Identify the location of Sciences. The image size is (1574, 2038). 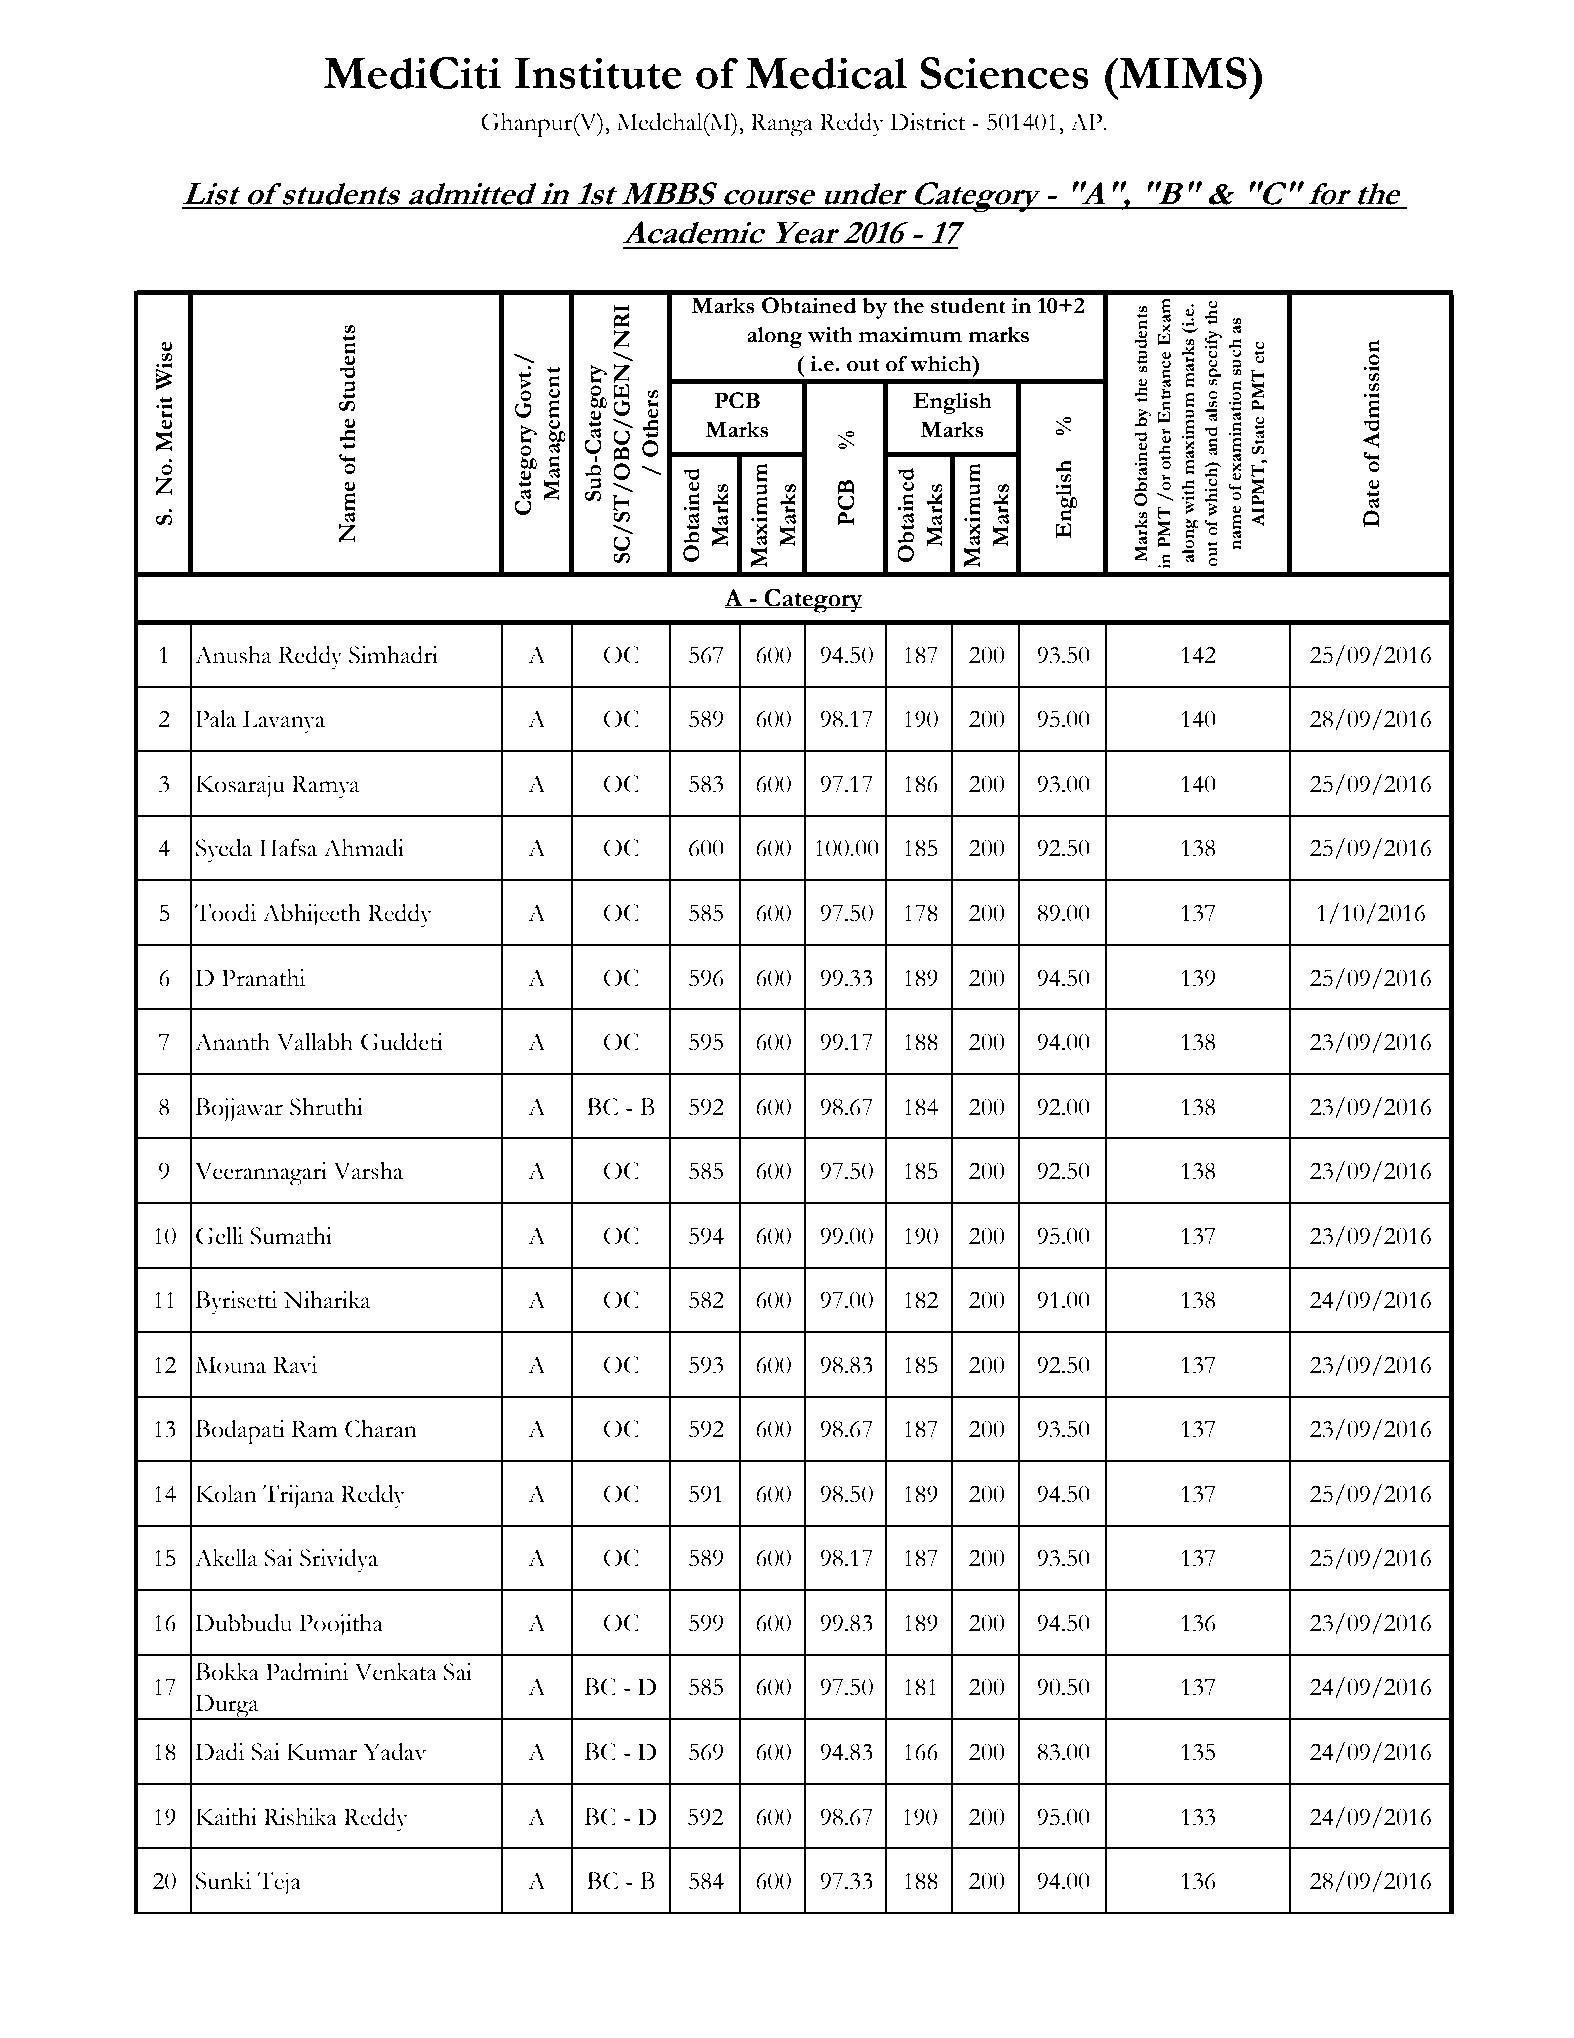
(1005, 73).
